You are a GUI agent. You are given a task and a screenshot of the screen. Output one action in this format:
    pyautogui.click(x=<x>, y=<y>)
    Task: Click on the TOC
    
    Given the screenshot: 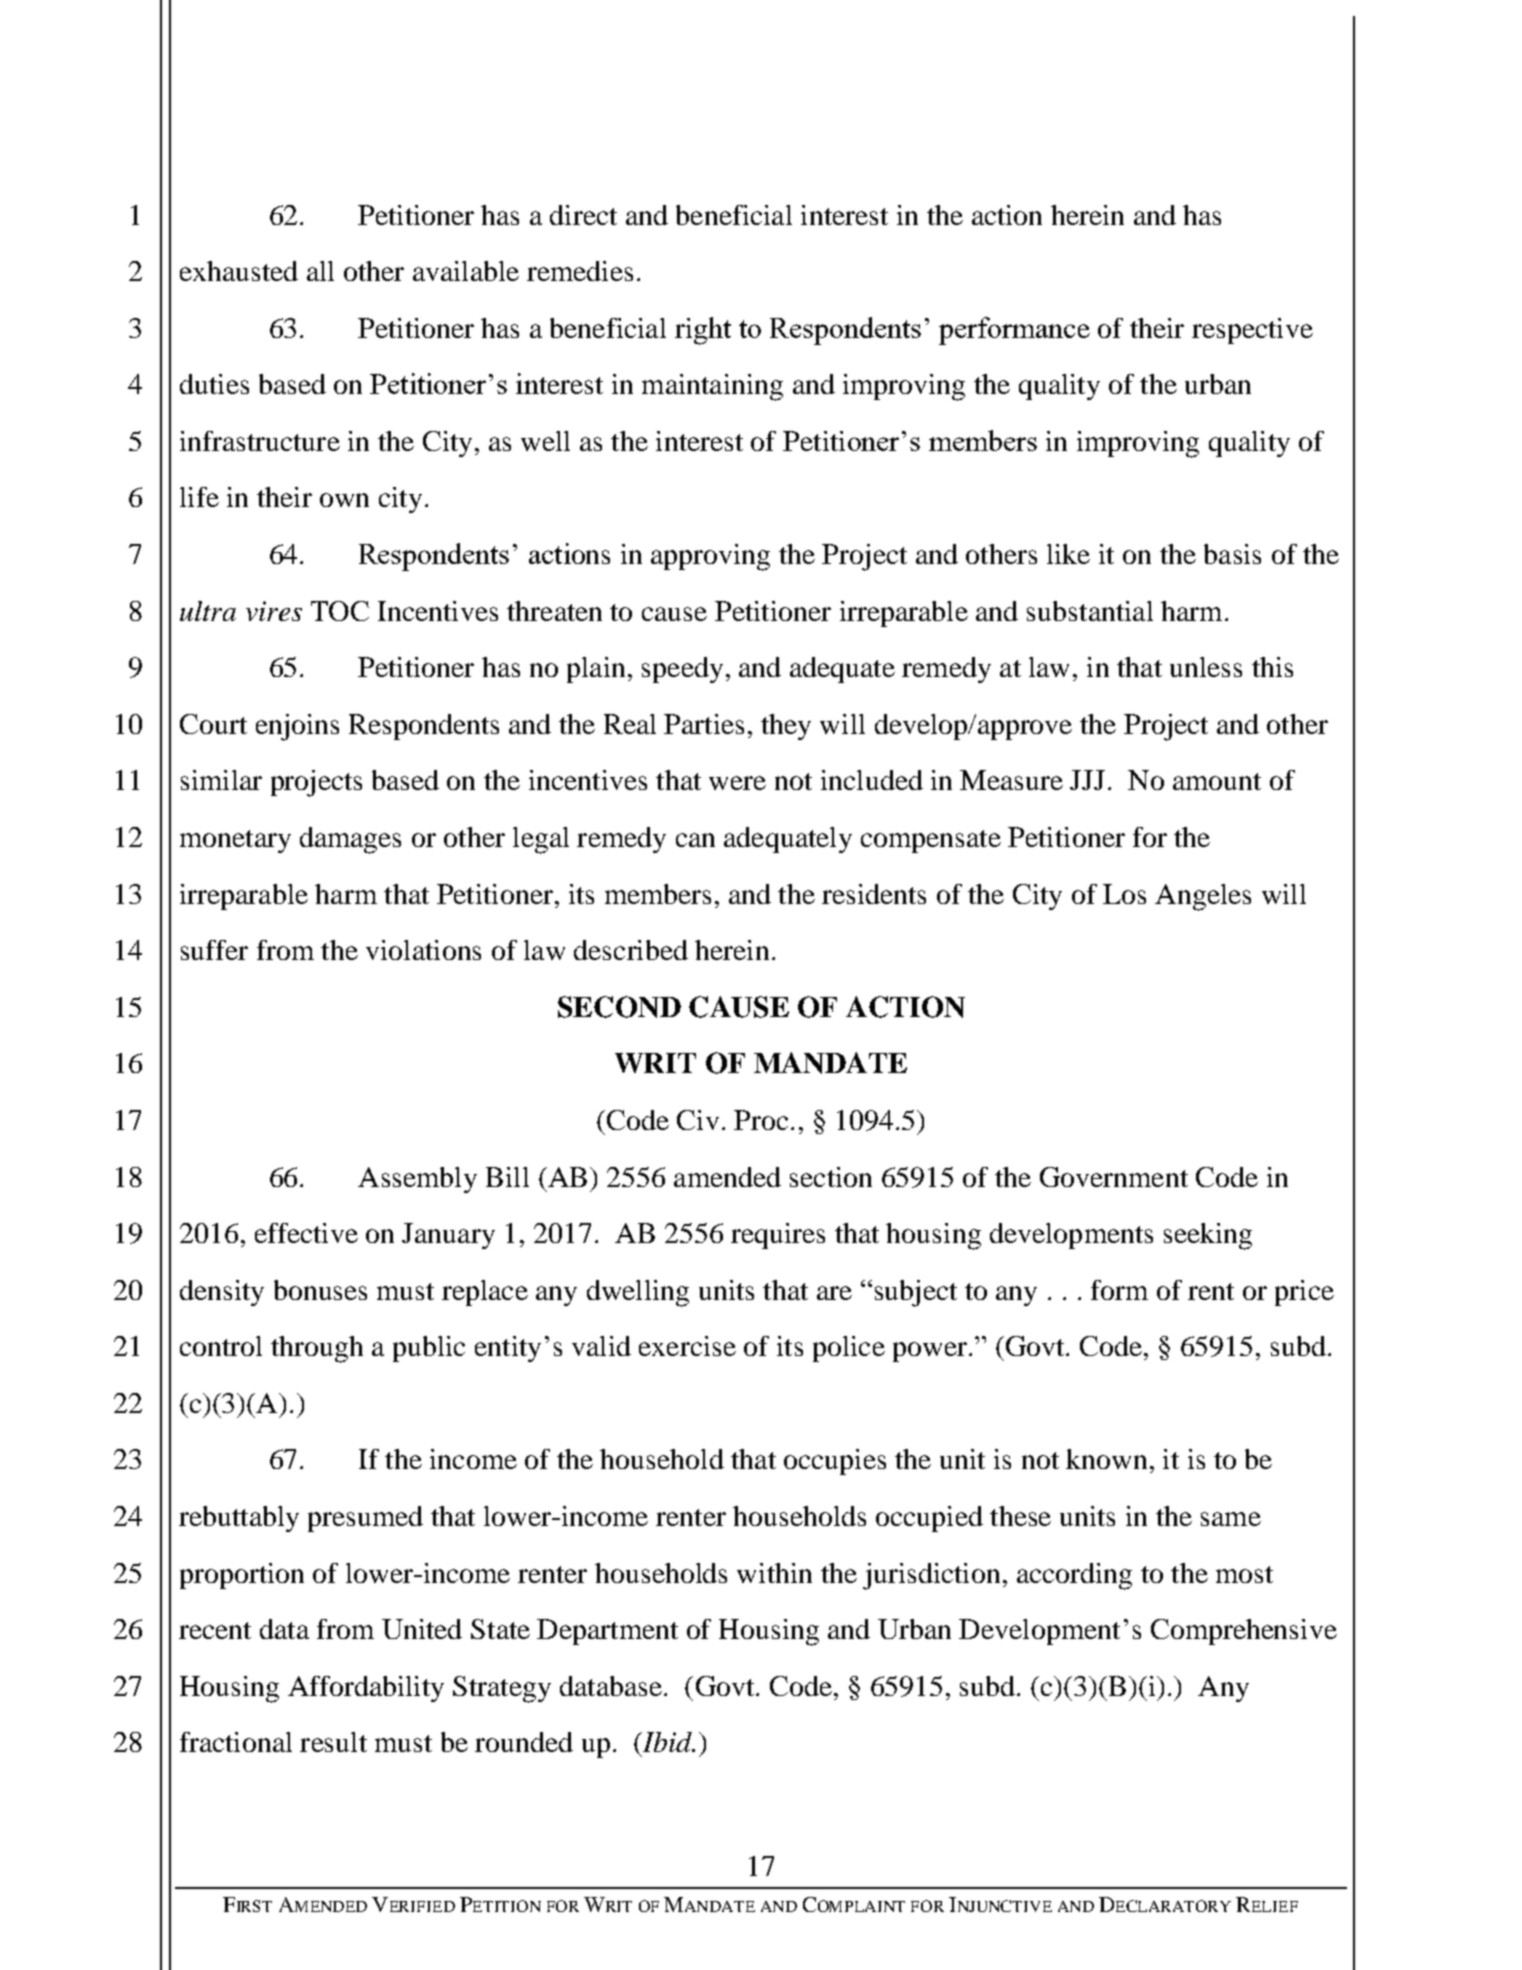 What is the action you would take?
    pyautogui.click(x=340, y=611)
